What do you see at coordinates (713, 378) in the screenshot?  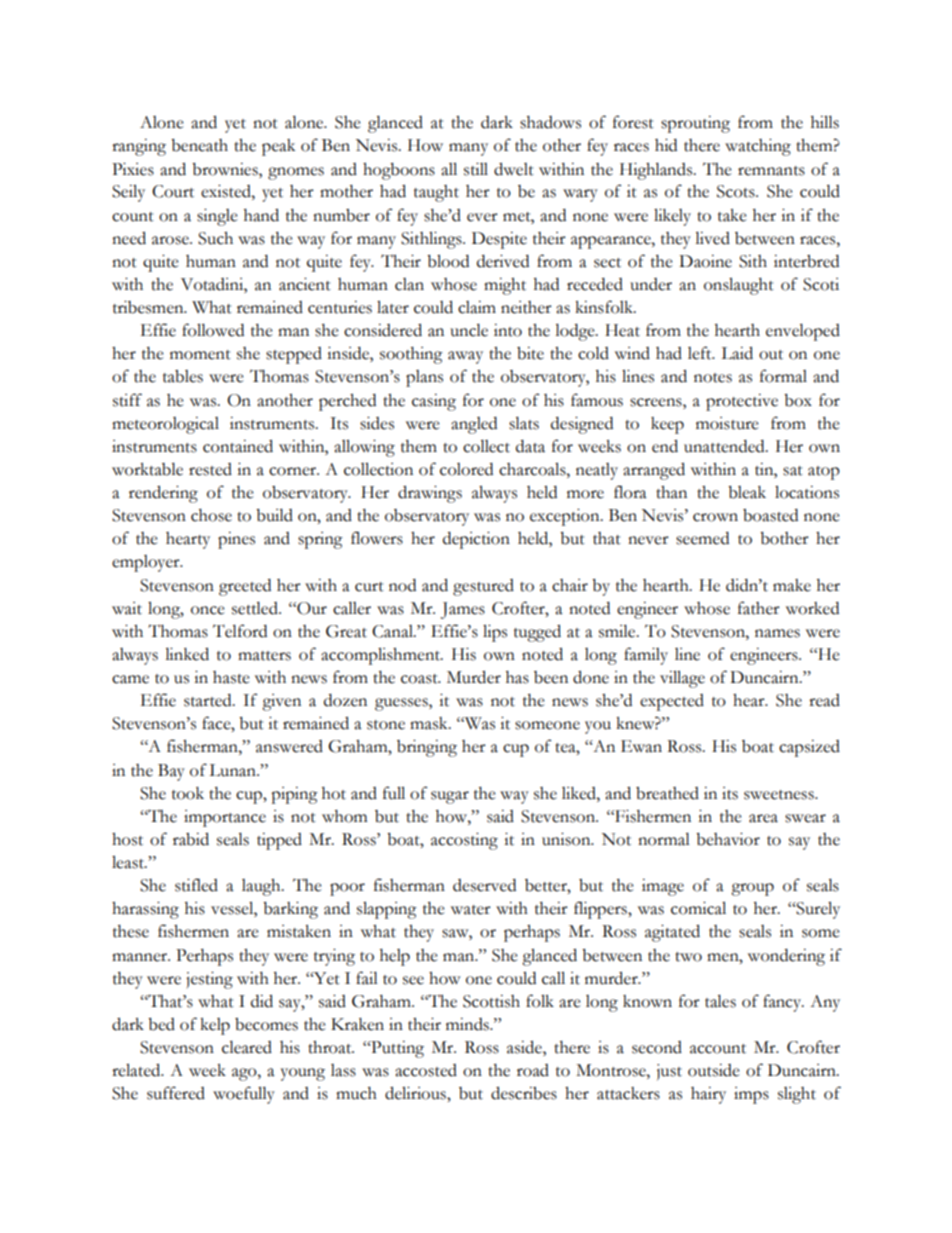 I see `notes` at bounding box center [713, 378].
